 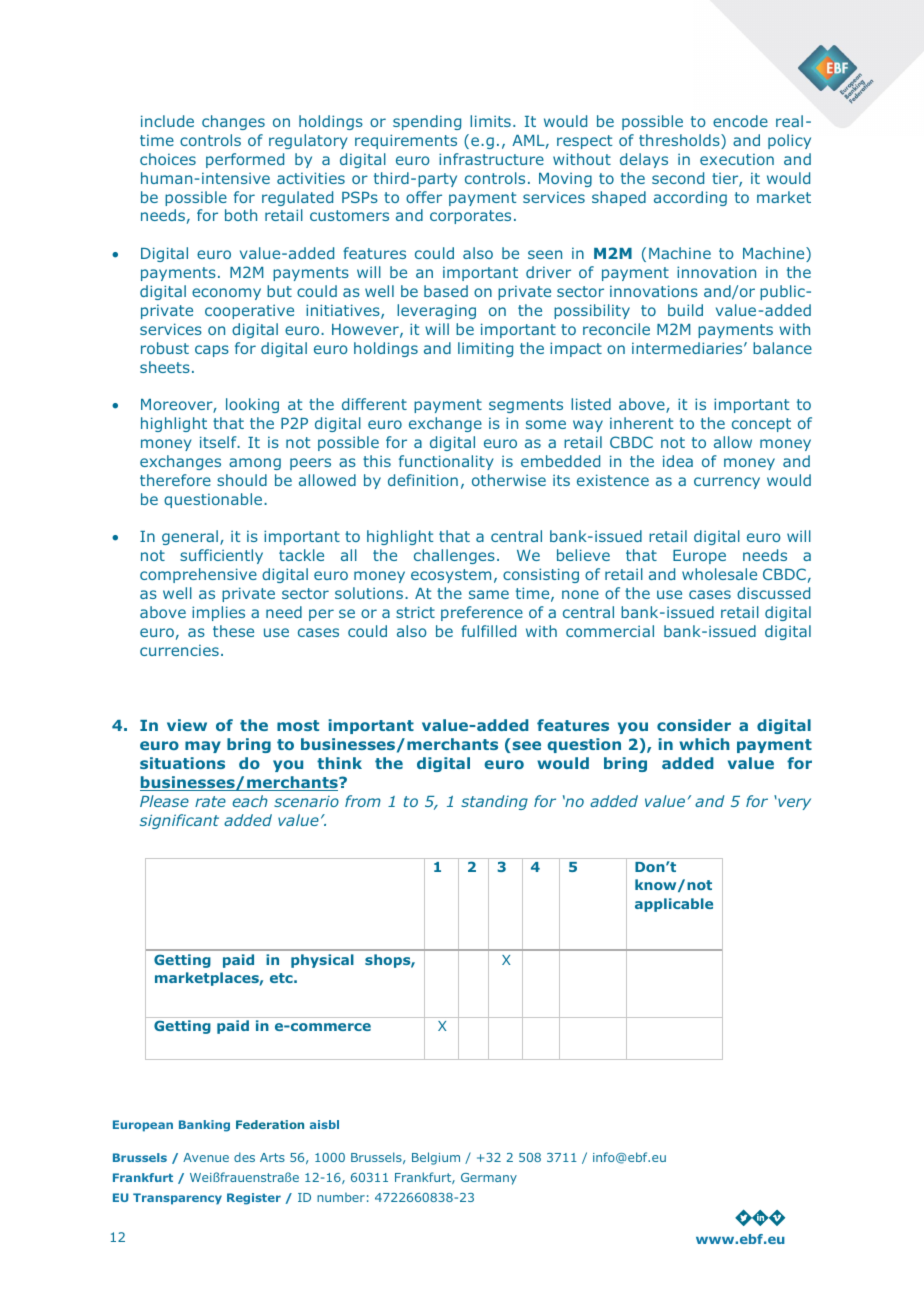 What do you see at coordinates (494, 802) in the image?
I see `standing` at bounding box center [494, 802].
